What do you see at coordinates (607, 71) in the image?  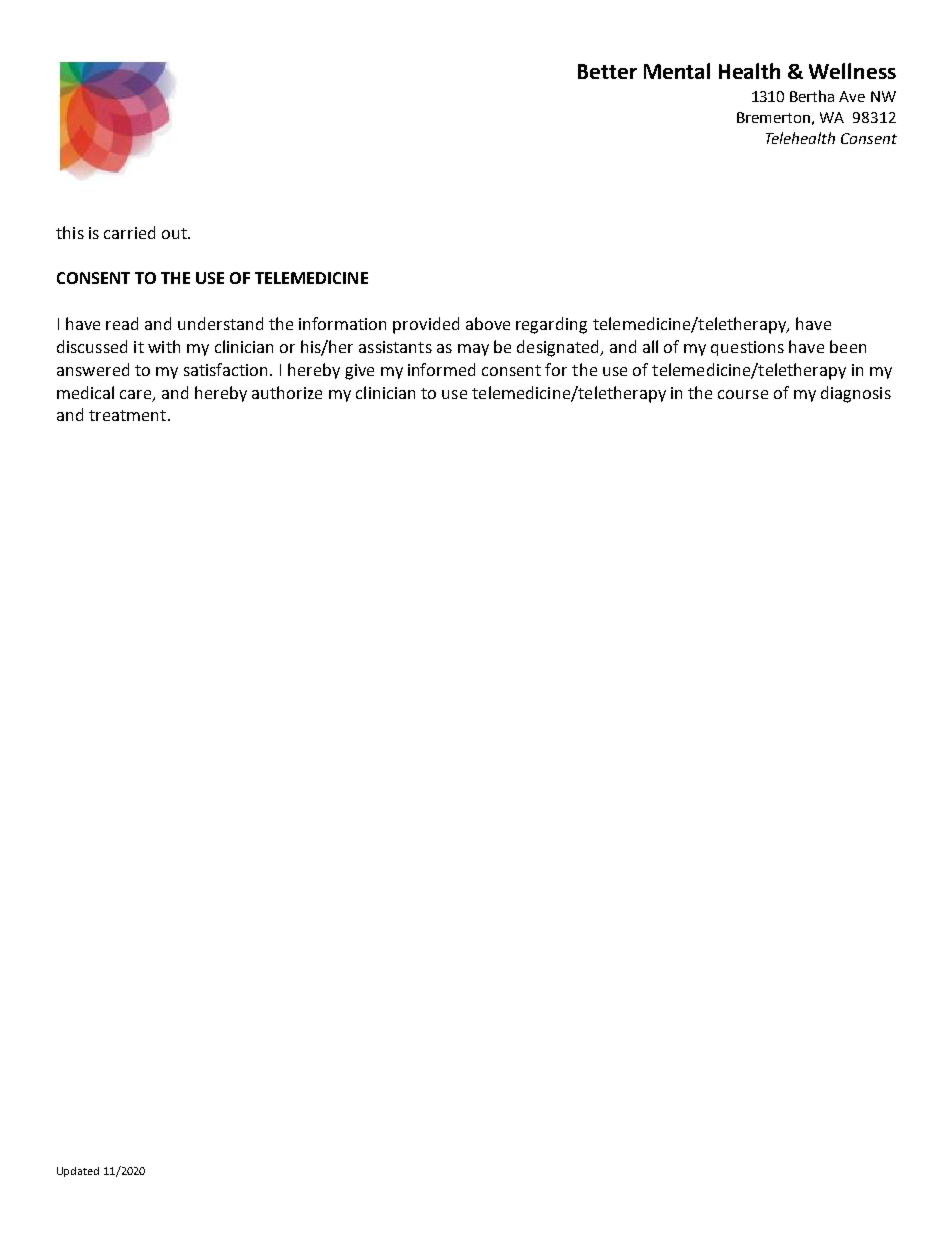 I see `Better` at bounding box center [607, 71].
